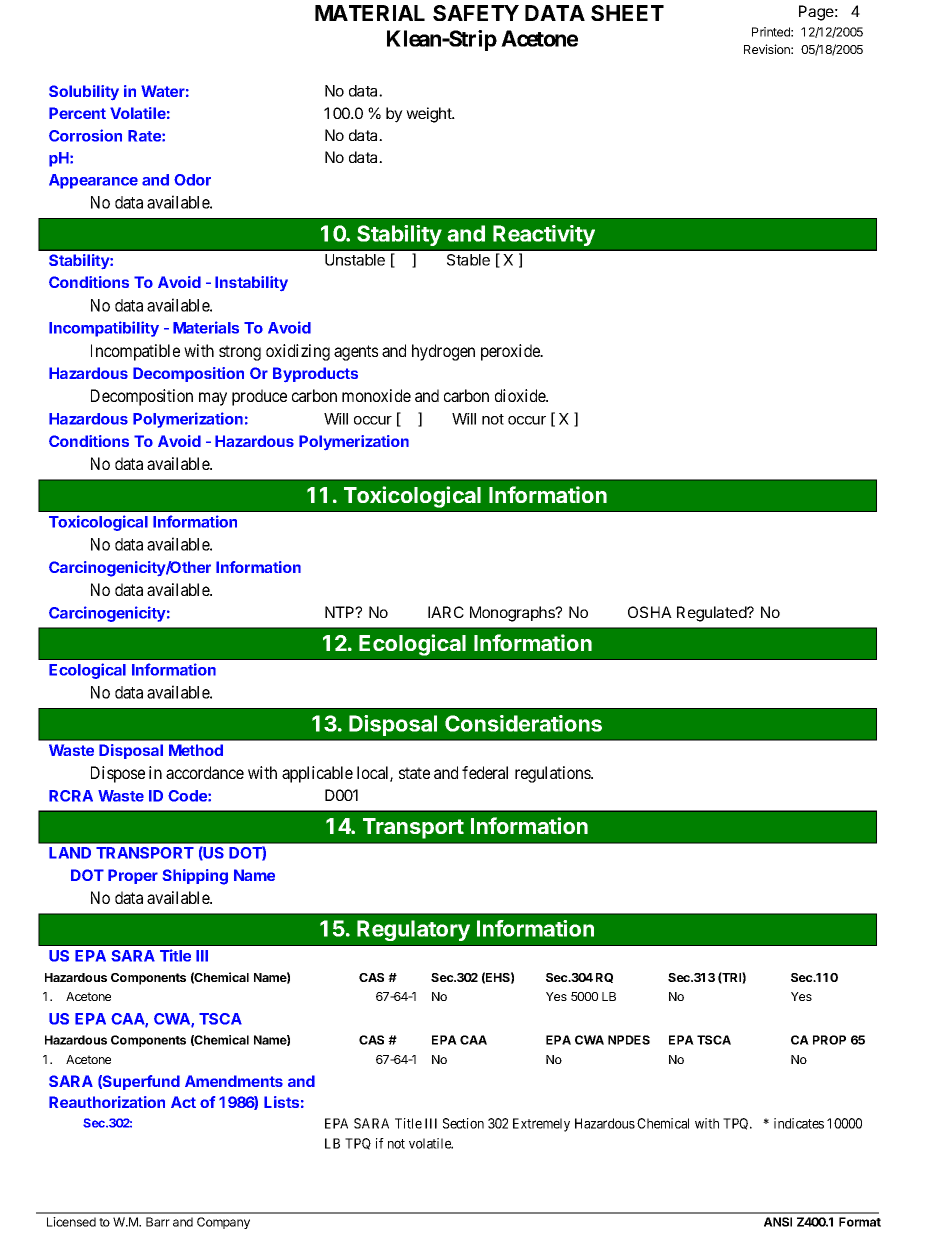  I want to click on SHEET, so click(627, 13).
